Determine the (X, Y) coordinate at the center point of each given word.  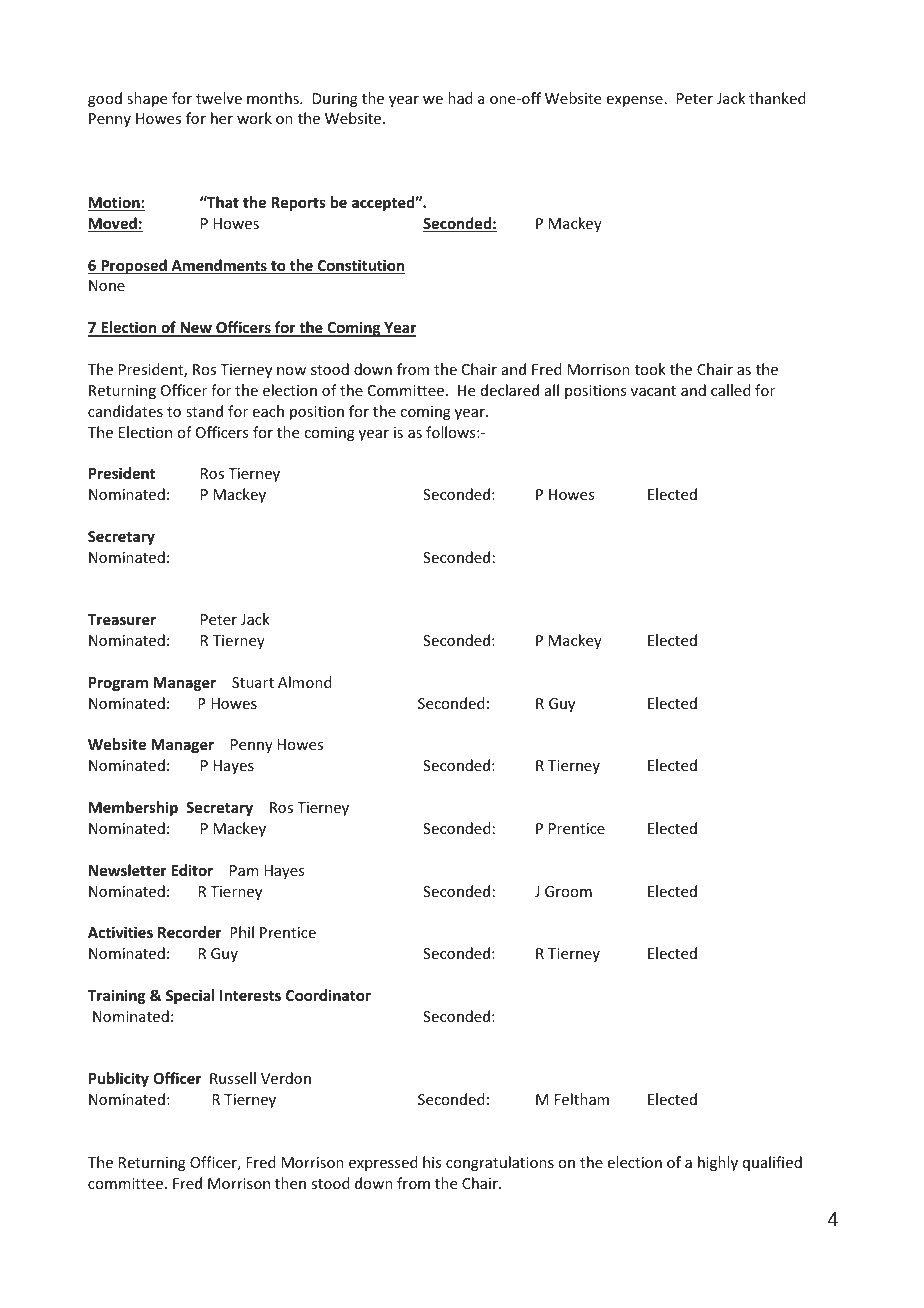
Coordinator (328, 995)
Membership (133, 808)
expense (635, 101)
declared (510, 390)
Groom (568, 891)
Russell (233, 1078)
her (222, 118)
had (460, 98)
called (731, 390)
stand (204, 411)
